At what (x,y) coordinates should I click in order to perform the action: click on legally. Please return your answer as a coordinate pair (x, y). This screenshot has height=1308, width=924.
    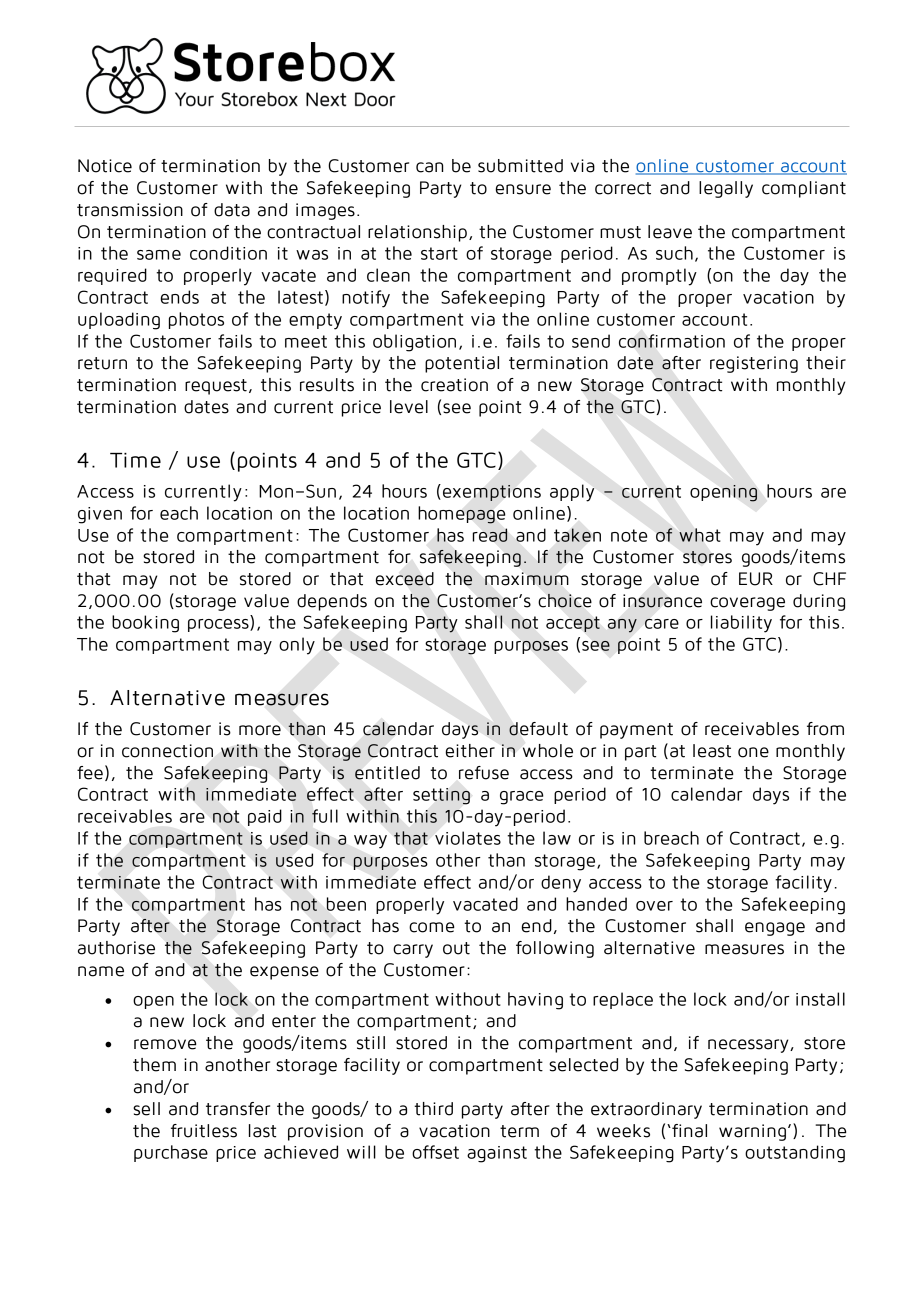
    Looking at the image, I should click on (726, 189).
